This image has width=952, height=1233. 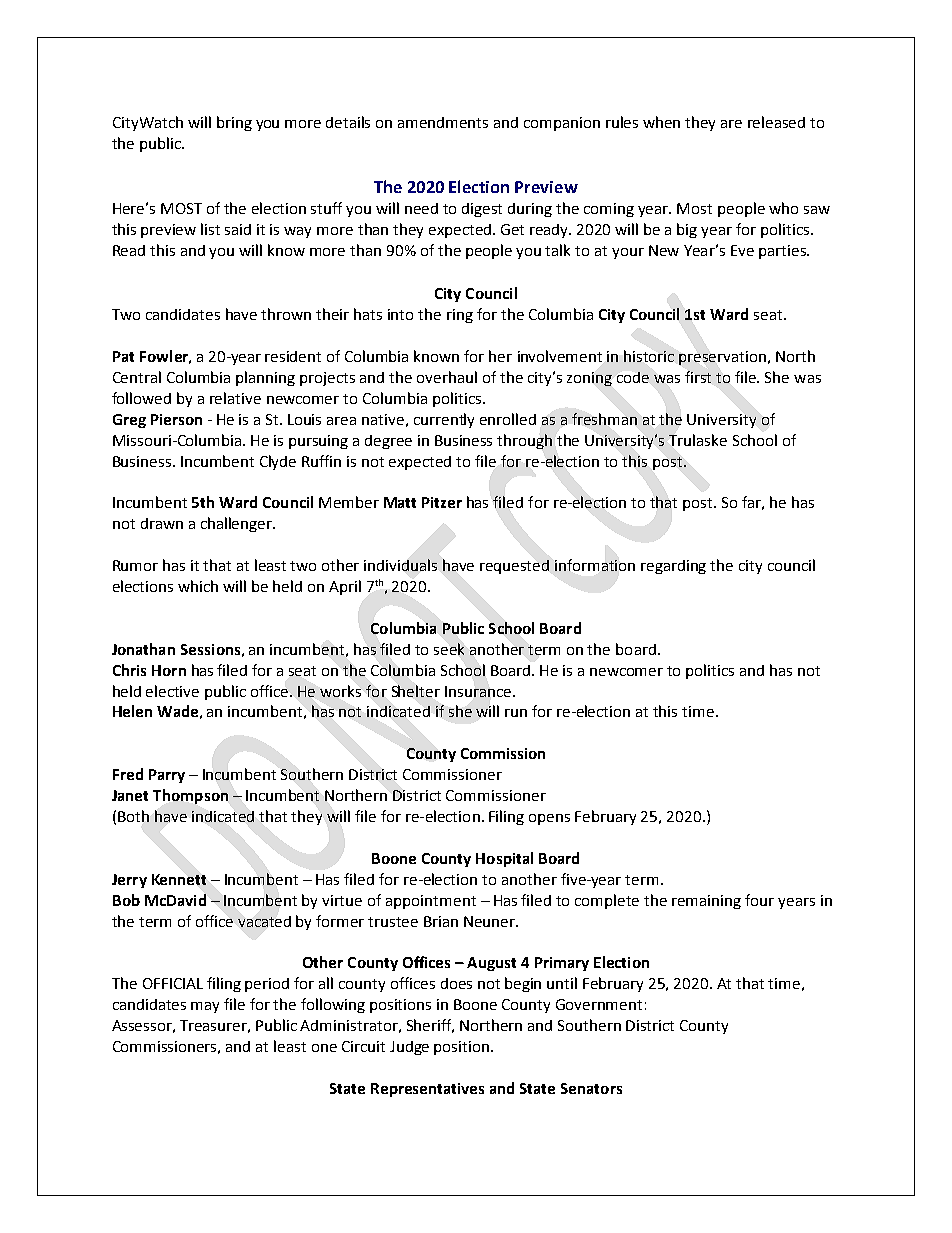 I want to click on amendments, so click(x=443, y=122).
